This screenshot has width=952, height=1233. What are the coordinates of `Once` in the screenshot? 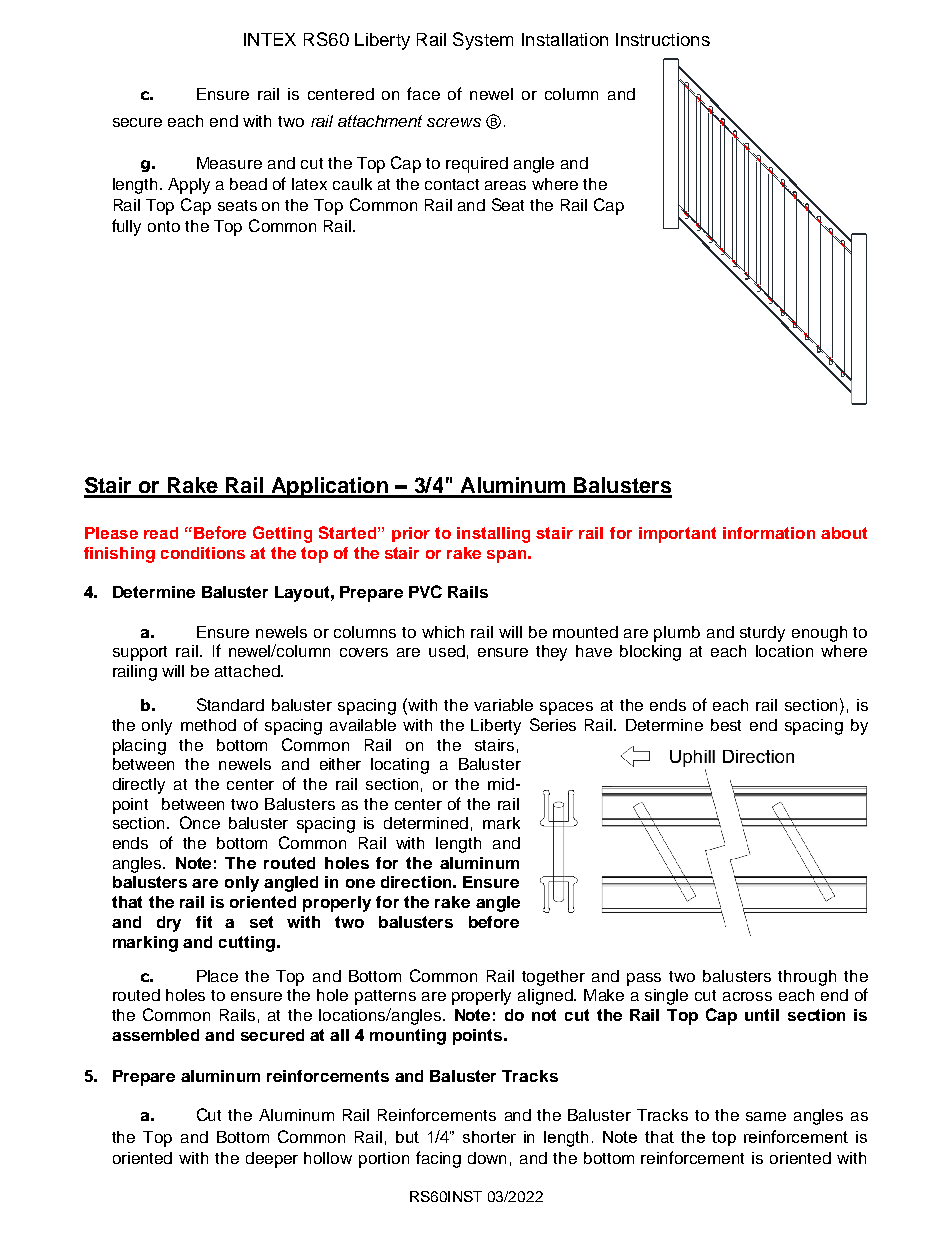 It's located at (200, 822).
